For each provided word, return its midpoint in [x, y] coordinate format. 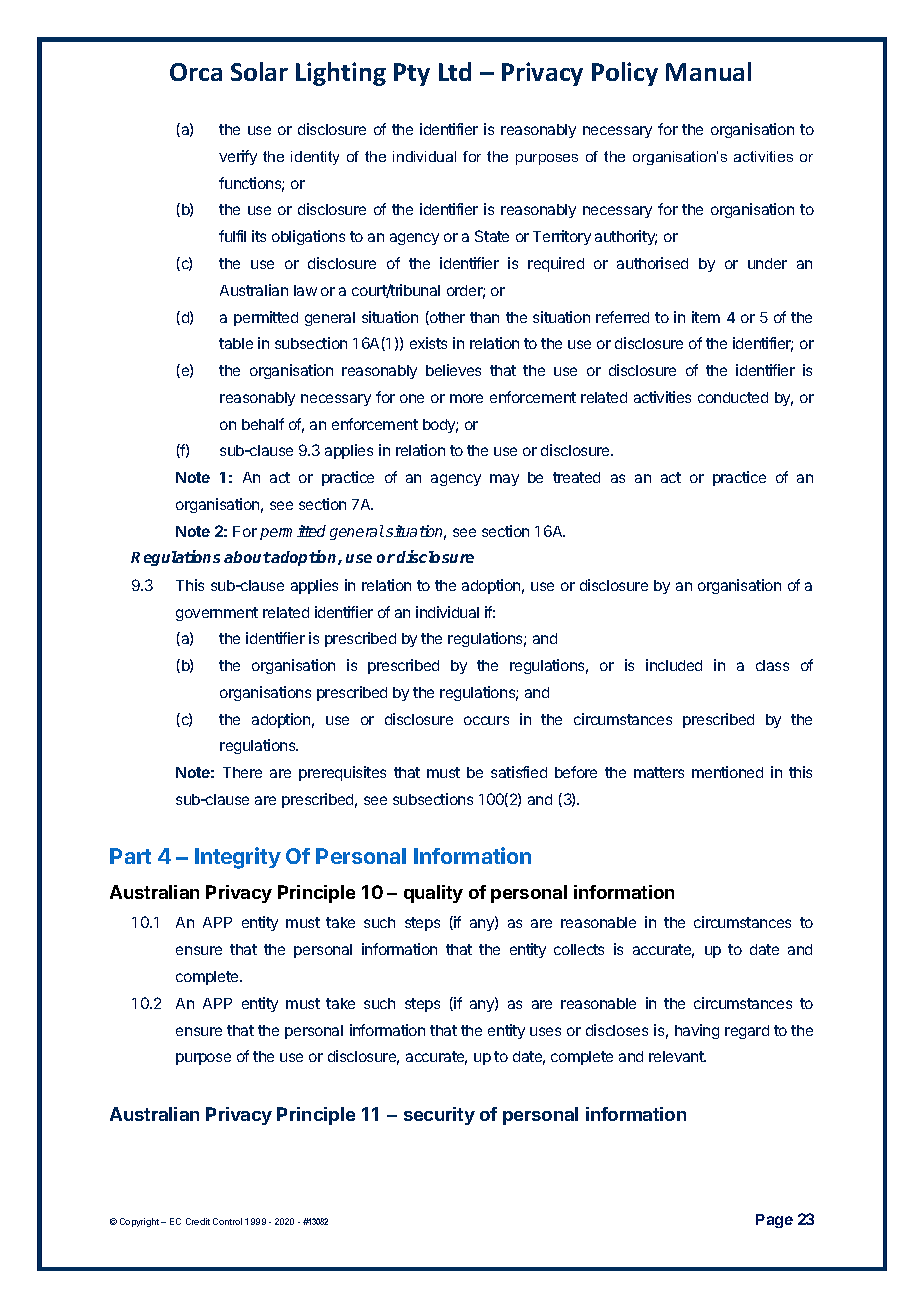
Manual [708, 71]
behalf [263, 424]
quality [433, 894]
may [504, 480]
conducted [733, 397]
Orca [196, 72]
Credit [198, 1221]
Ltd [455, 71]
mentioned [727, 772]
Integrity [238, 858]
